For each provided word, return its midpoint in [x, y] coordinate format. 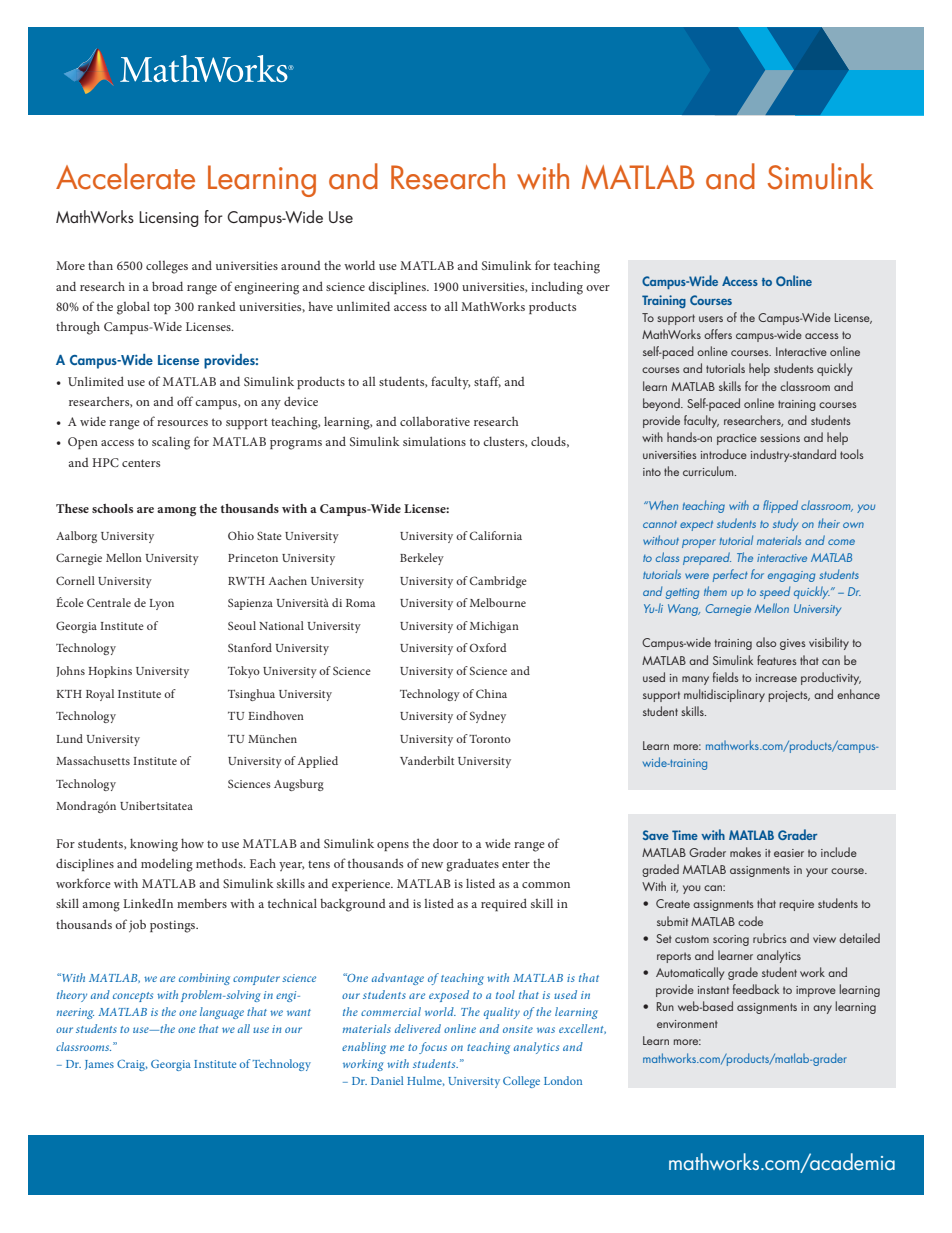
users [711, 319]
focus [433, 1048]
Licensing [169, 219]
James [99, 1065]
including [557, 288]
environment [687, 1024]
